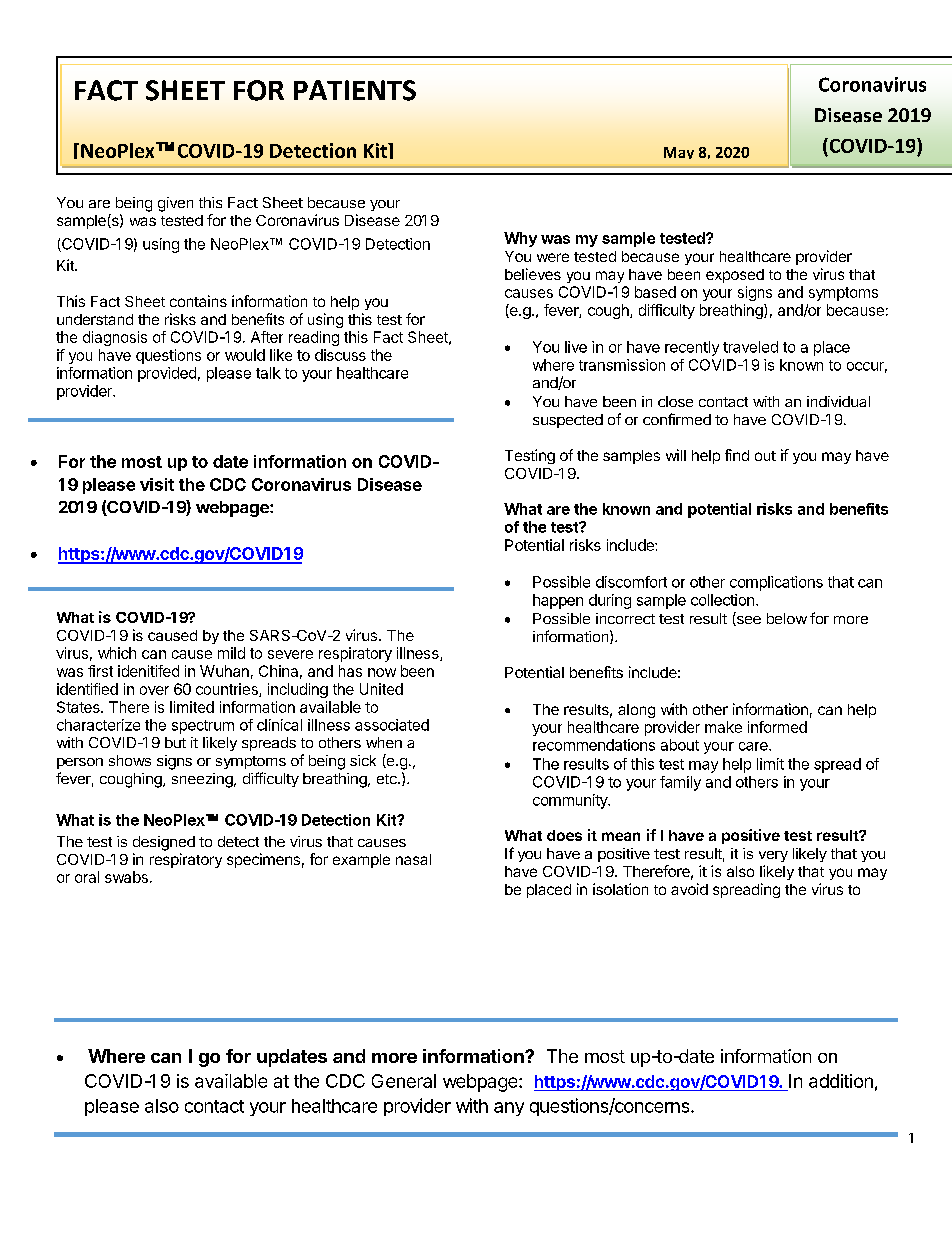 This screenshot has width=952, height=1233. What do you see at coordinates (558, 601) in the screenshot?
I see `happen` at bounding box center [558, 601].
